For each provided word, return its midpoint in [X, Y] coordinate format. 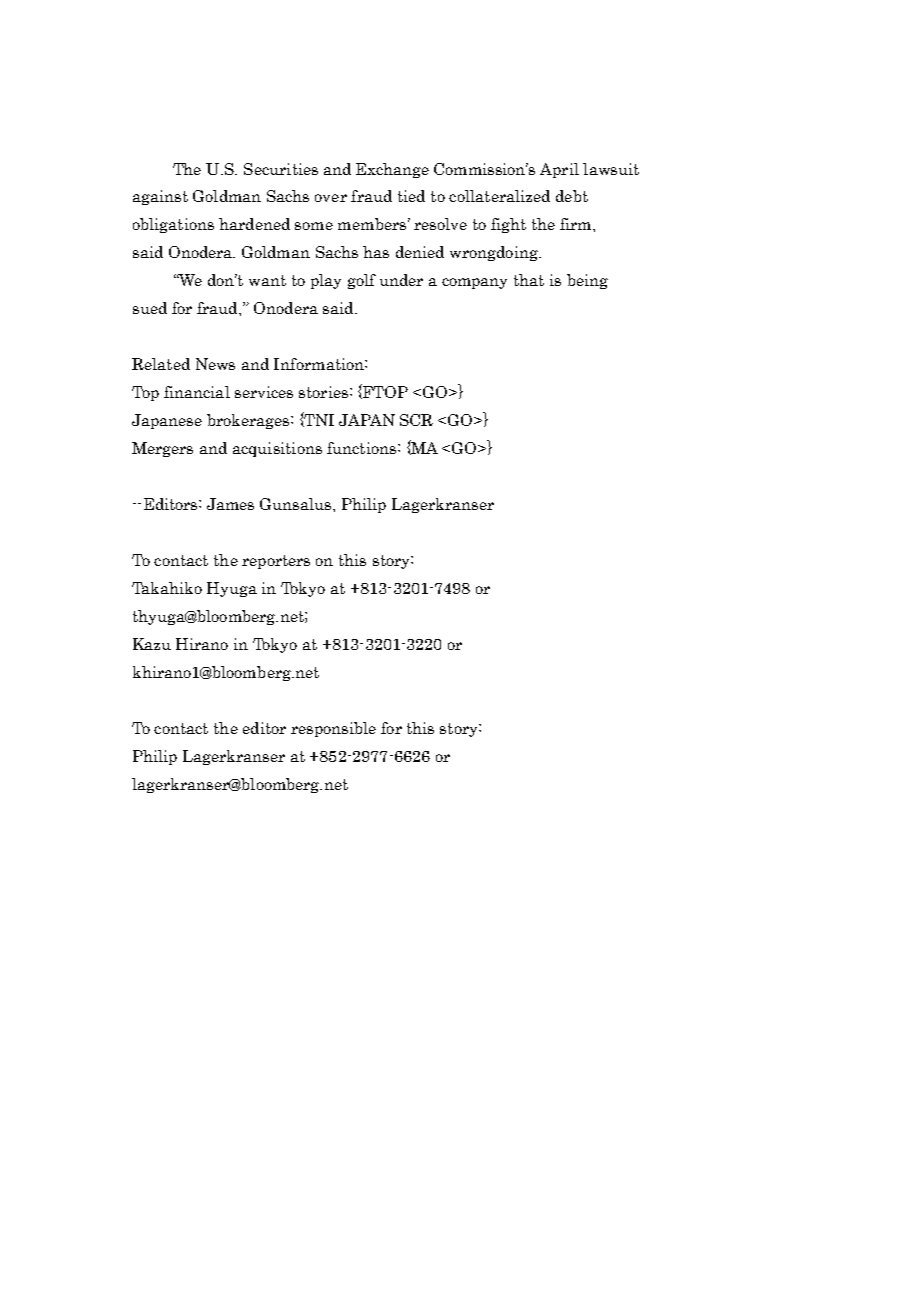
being [587, 281]
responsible [333, 729]
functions [361, 448]
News [215, 364]
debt [572, 196]
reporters [276, 562]
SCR [416, 420]
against [160, 197]
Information [320, 364]
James [230, 504]
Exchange [392, 170]
